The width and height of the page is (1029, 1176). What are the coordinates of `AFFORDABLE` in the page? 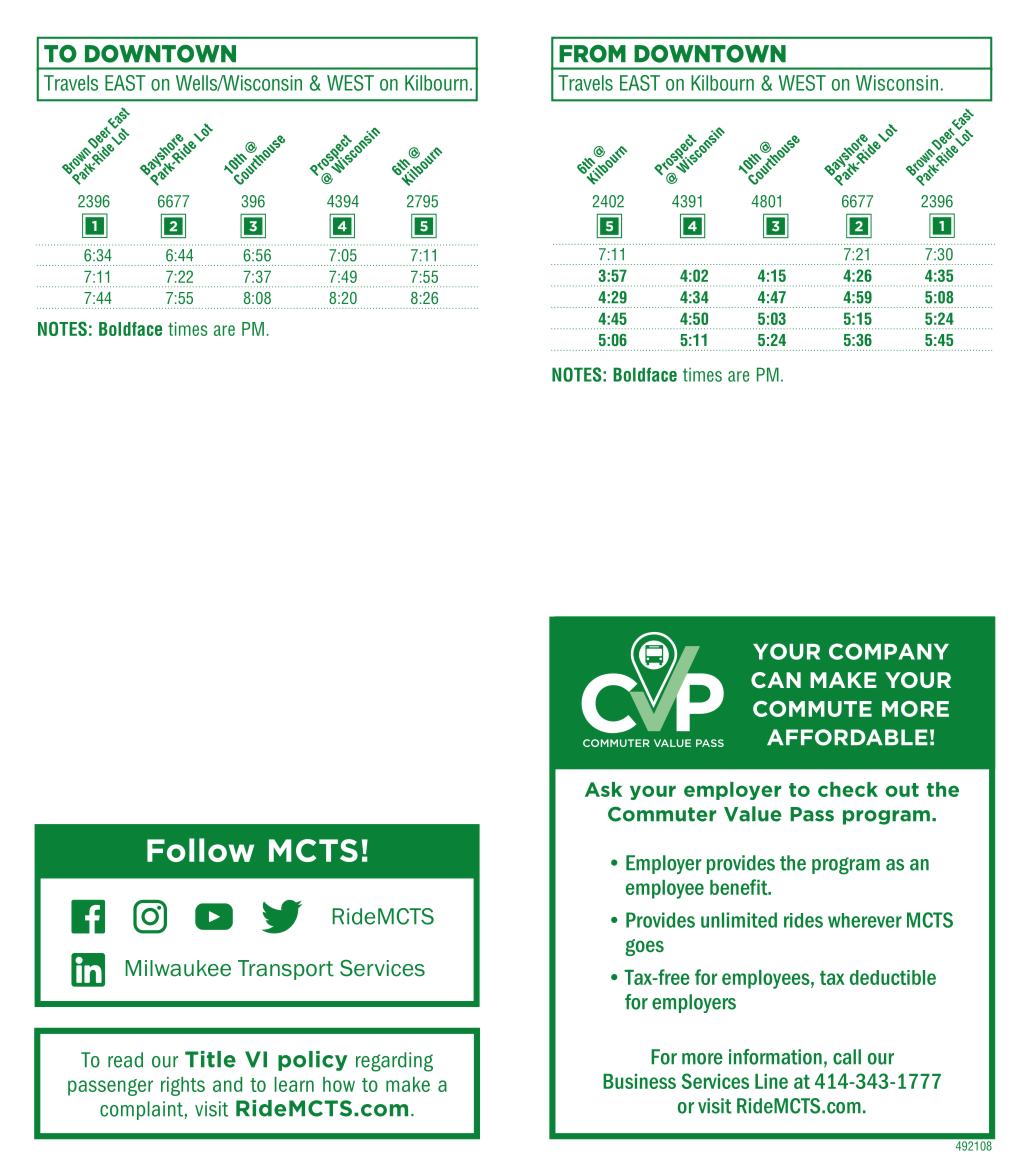 It's located at (847, 737).
